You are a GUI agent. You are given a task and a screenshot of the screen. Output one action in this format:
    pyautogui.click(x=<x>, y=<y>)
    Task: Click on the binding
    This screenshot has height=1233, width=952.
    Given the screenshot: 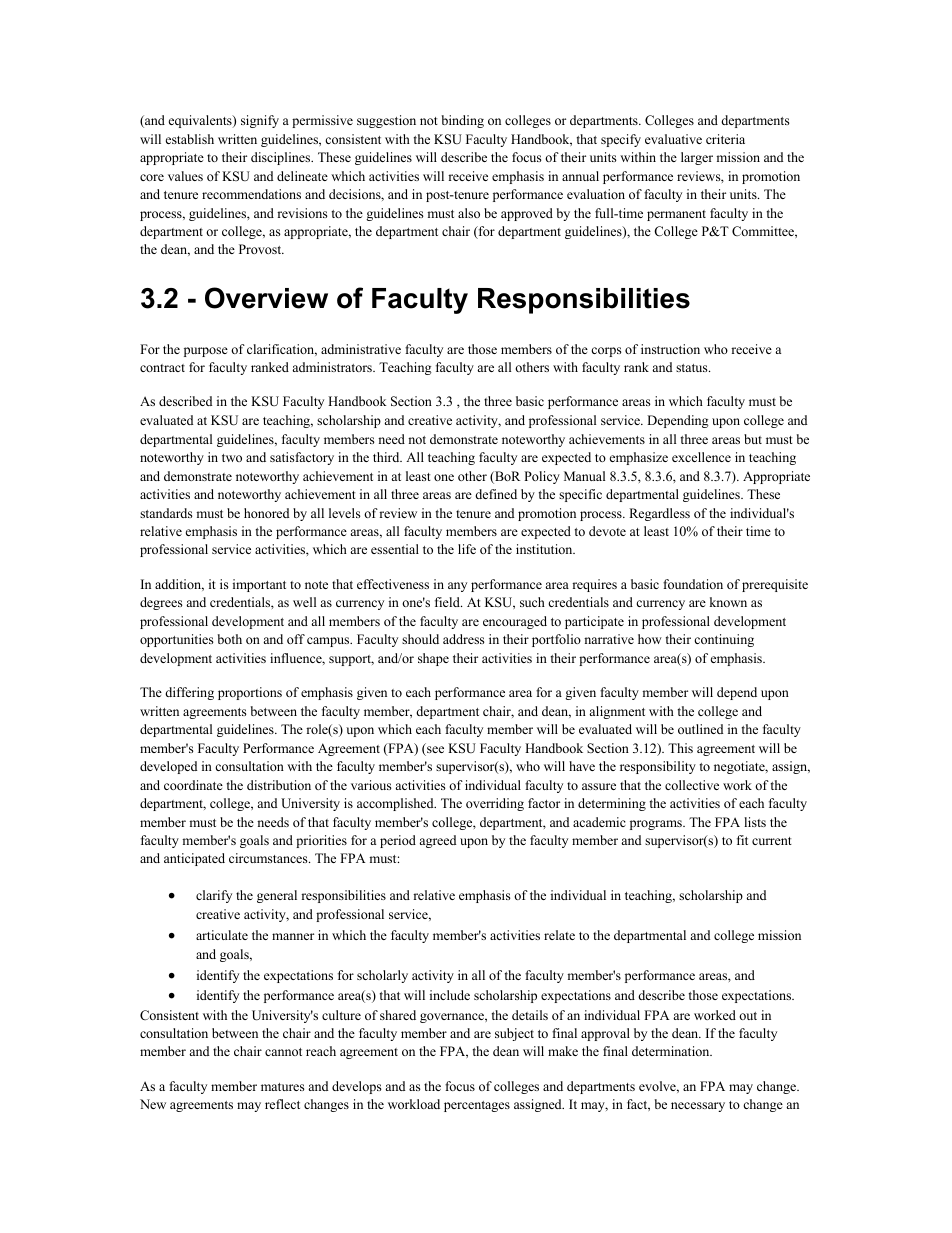 What is the action you would take?
    pyautogui.click(x=463, y=121)
